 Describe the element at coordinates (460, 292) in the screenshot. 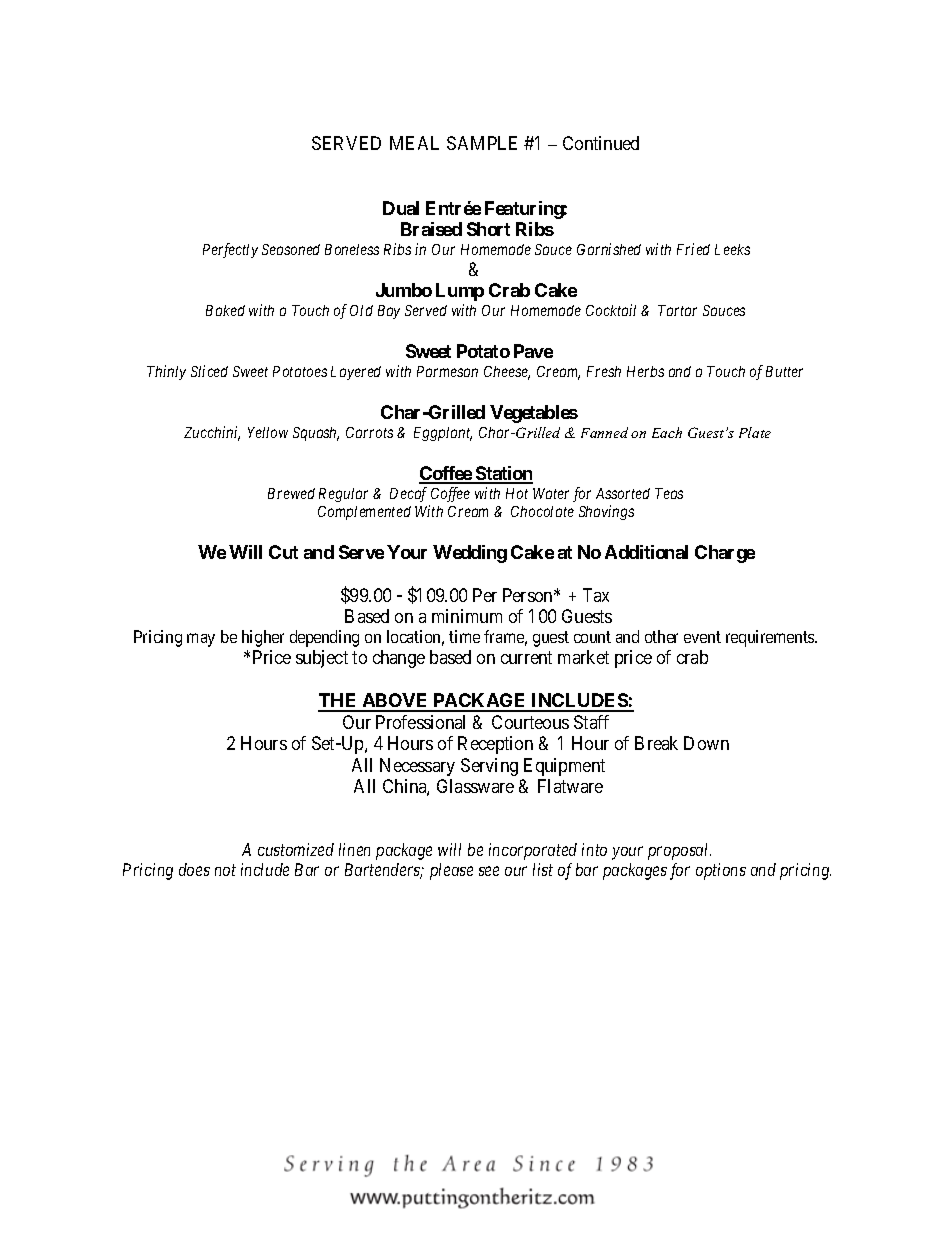

I see `Lump` at that location.
